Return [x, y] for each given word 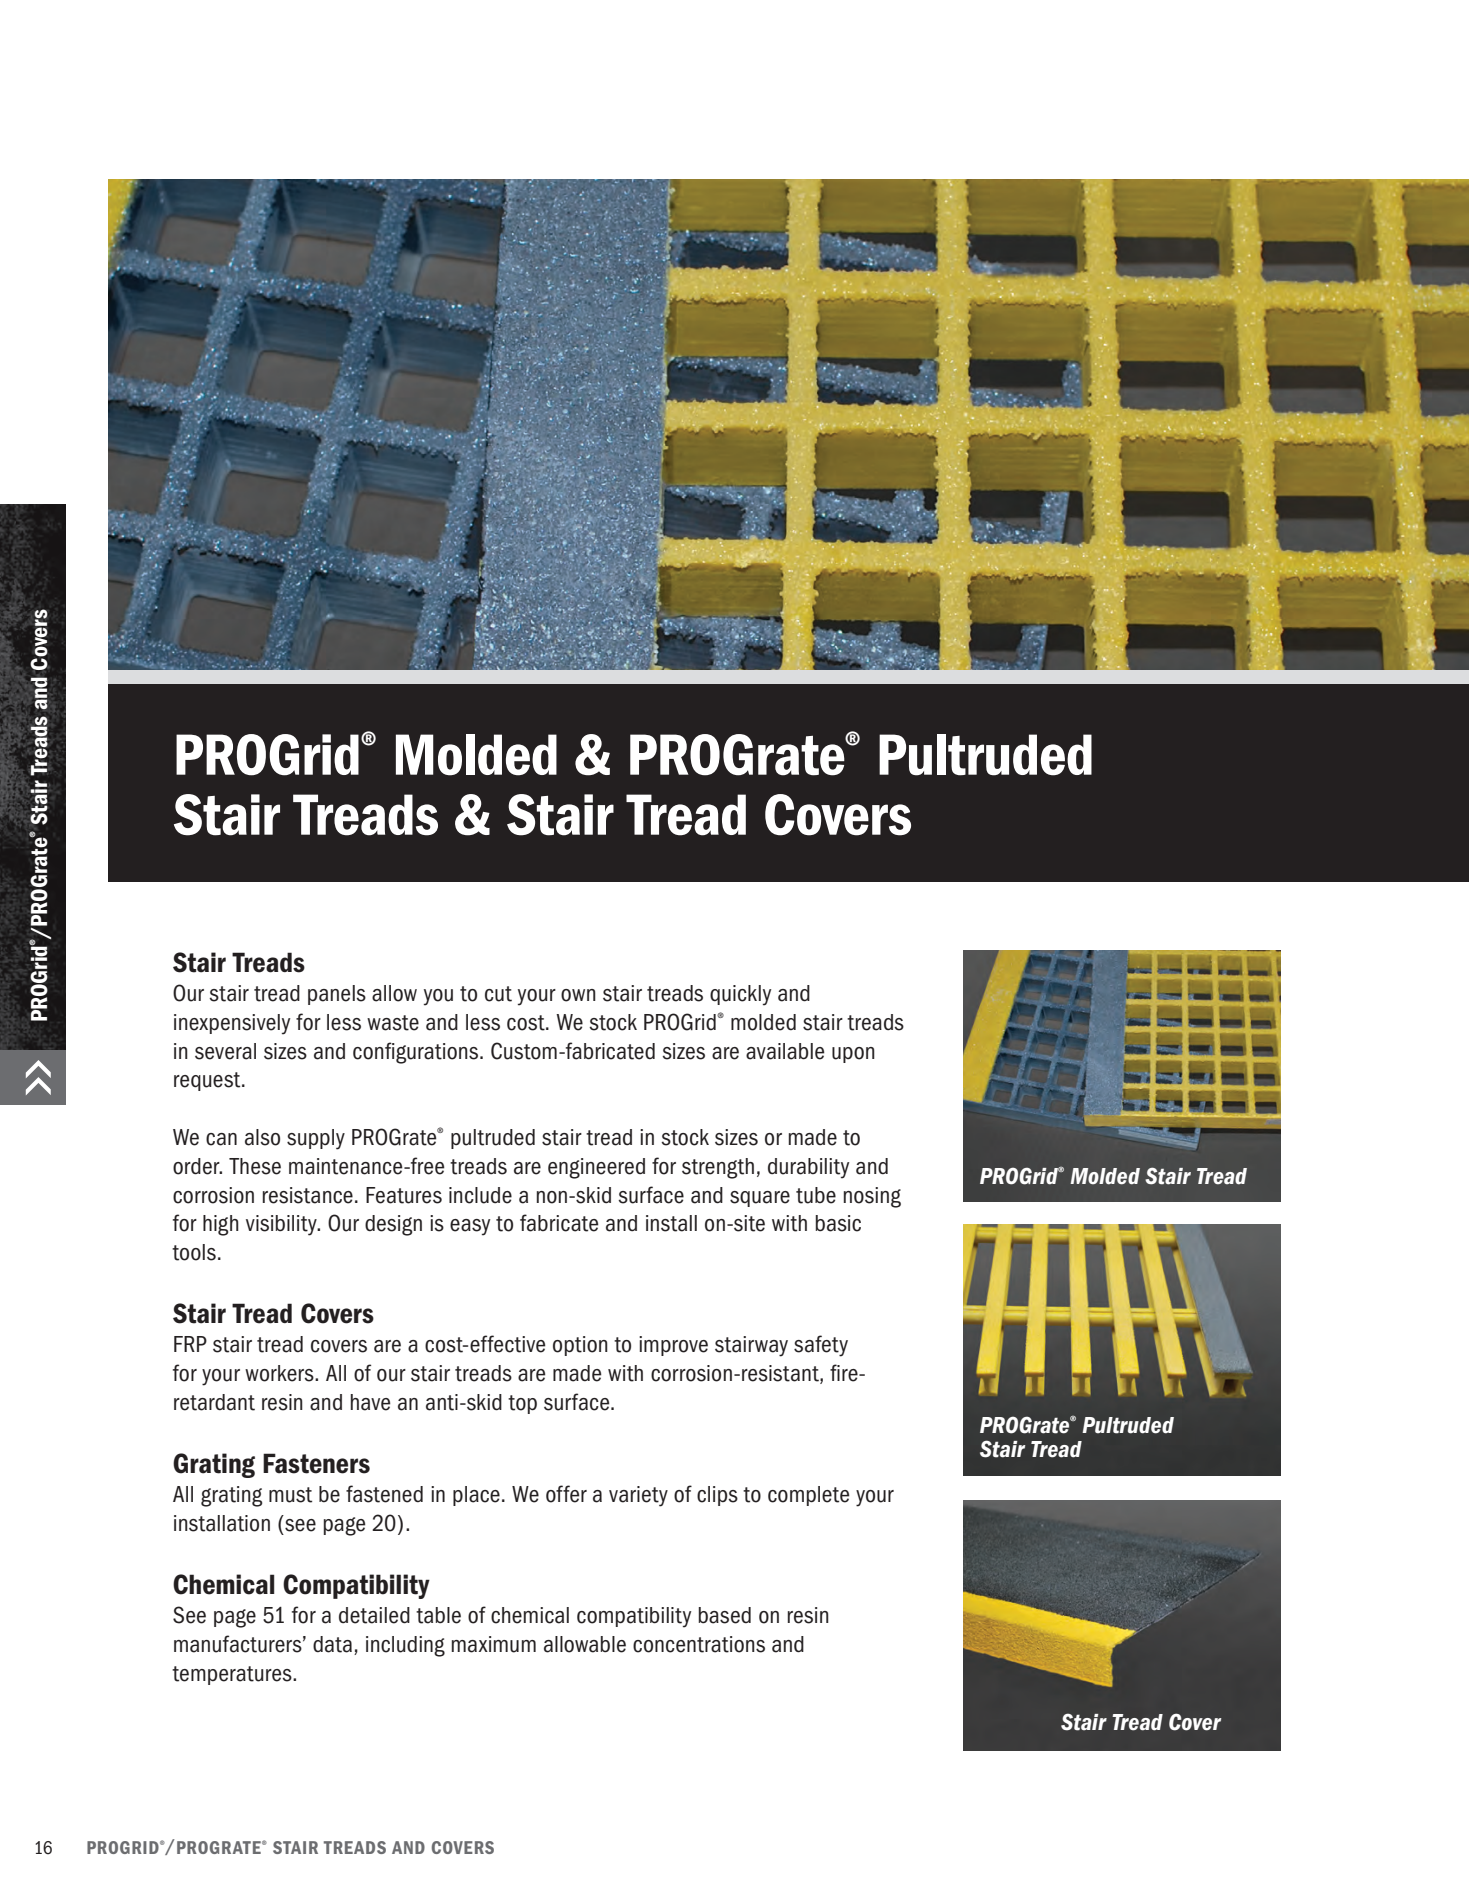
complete [809, 1496]
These [255, 1166]
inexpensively [232, 1024]
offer [566, 1494]
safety [821, 1346]
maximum [494, 1644]
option [580, 1346]
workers [280, 1373]
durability [808, 1168]
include [480, 1195]
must [290, 1495]
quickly [740, 995]
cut [498, 994]
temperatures [233, 1675]
